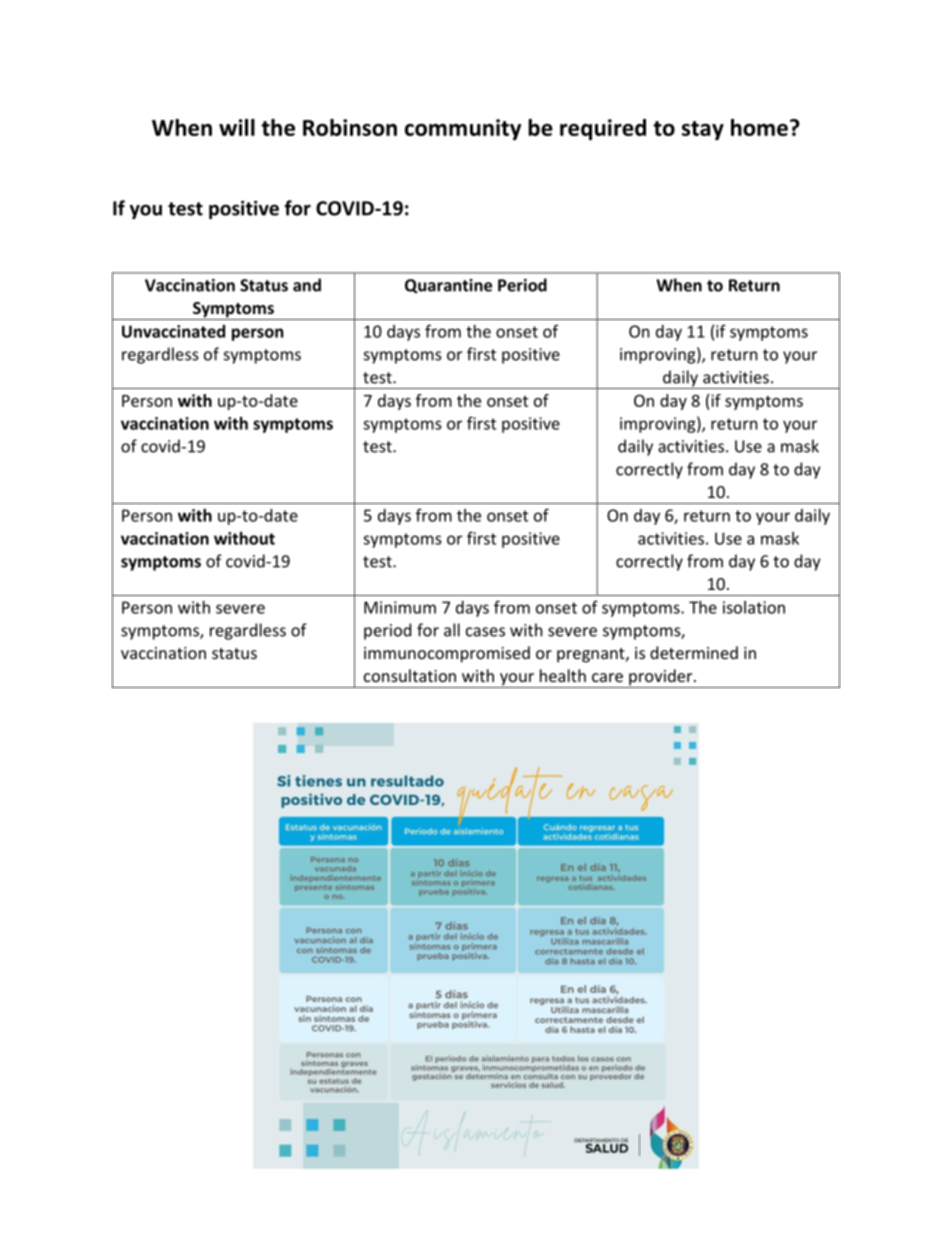 This screenshot has height=1233, width=952. I want to click on isolation, so click(754, 607).
